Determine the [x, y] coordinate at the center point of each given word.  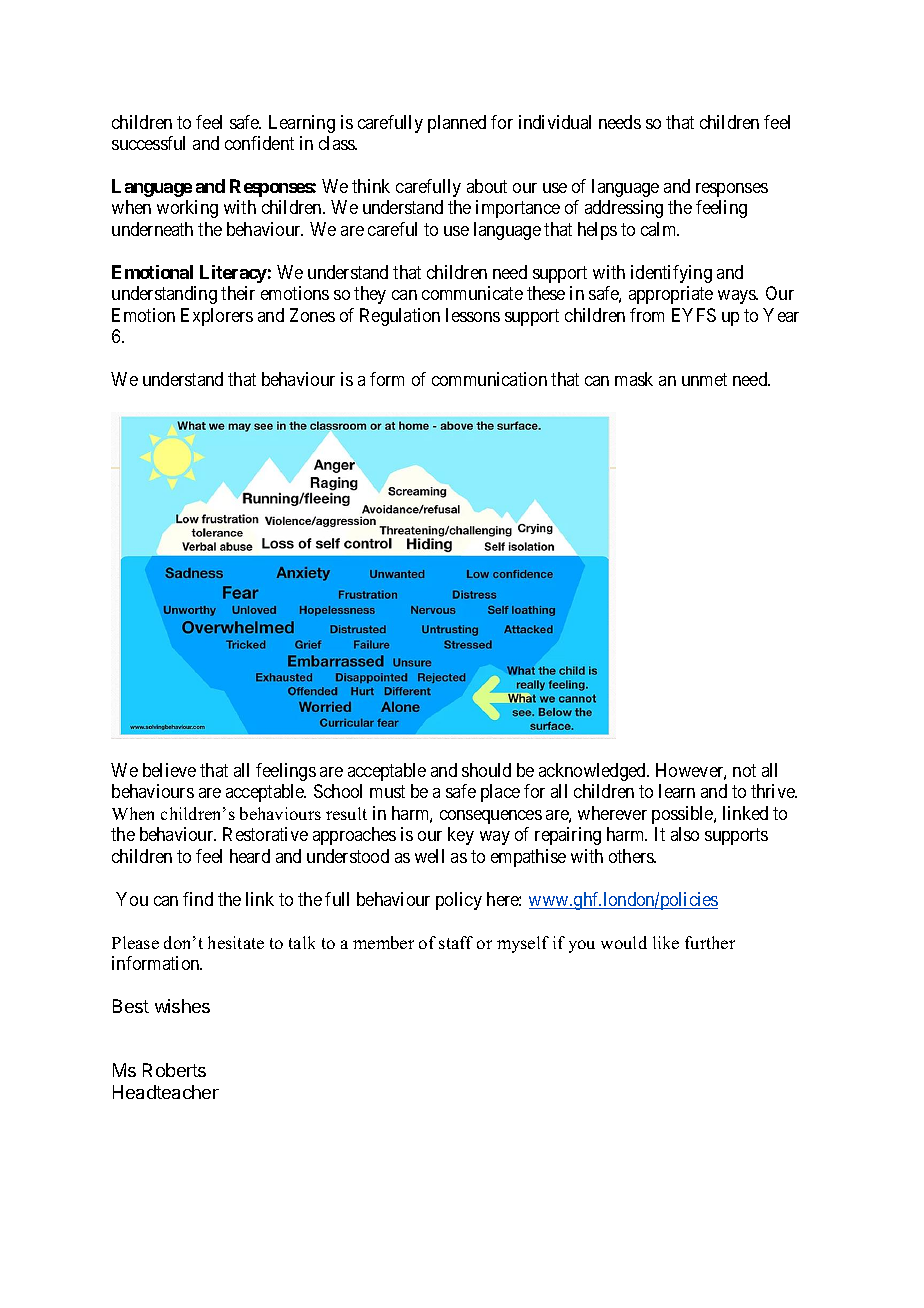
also [685, 834]
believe [169, 770]
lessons [473, 315]
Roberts [174, 1070]
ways [738, 297]
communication [489, 379]
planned [457, 124]
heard [250, 856]
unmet [704, 379]
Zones [312, 315]
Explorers [217, 317]
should [486, 770]
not [744, 770]
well [429, 856]
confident [259, 143]
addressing [624, 209]
